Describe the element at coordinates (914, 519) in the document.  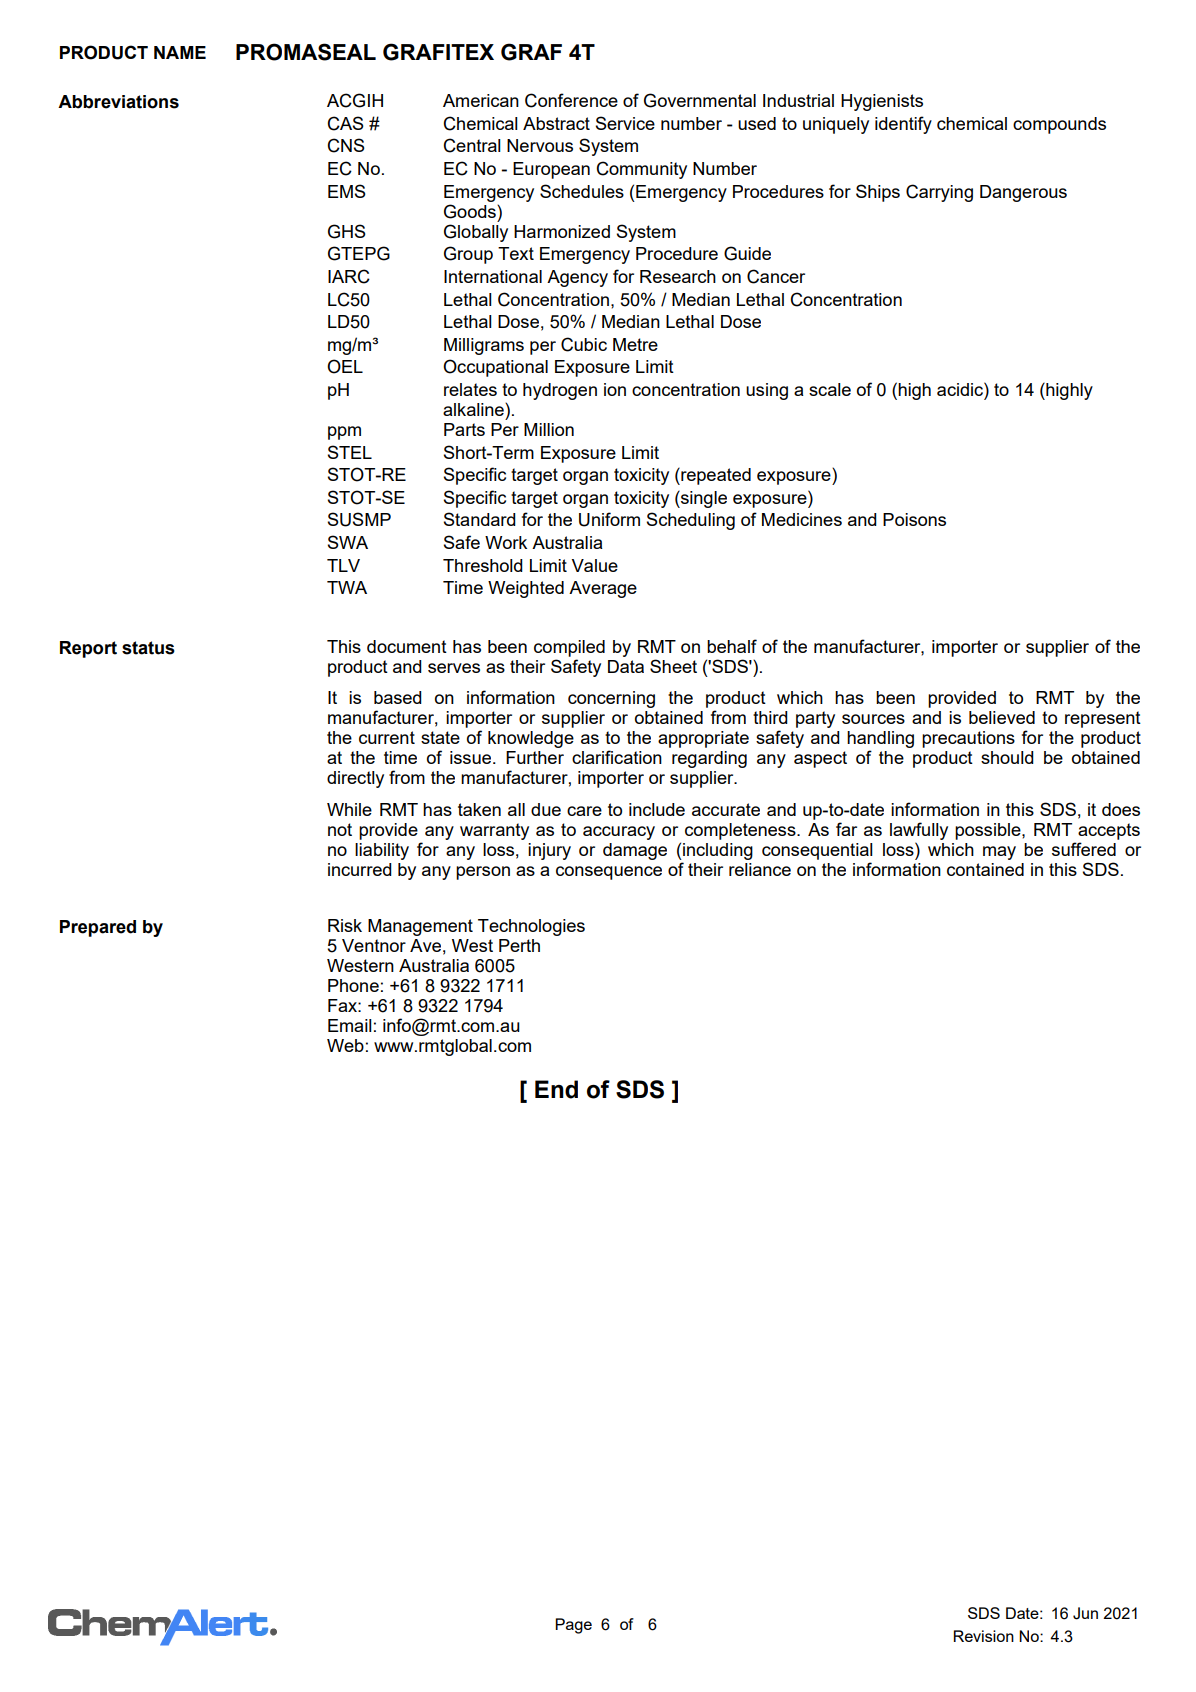
I see `Poisons` at that location.
